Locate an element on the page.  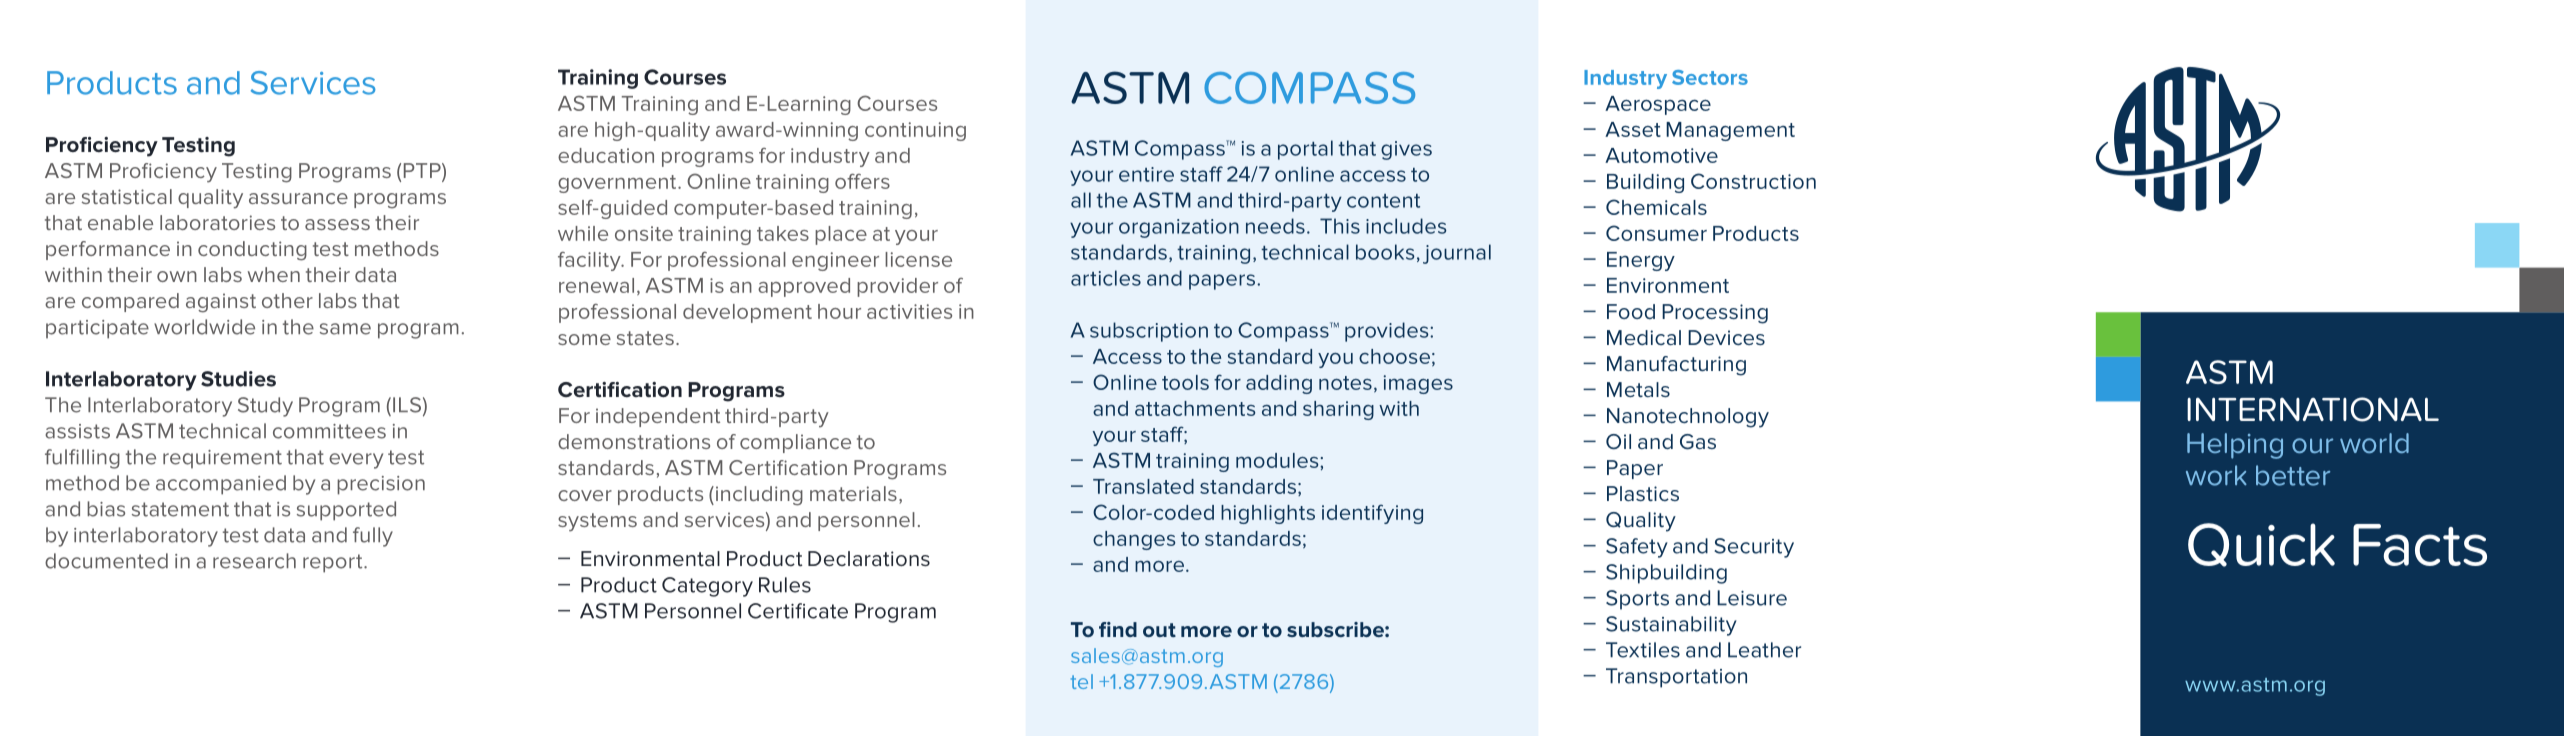
Aerospace is located at coordinates (1658, 105).
